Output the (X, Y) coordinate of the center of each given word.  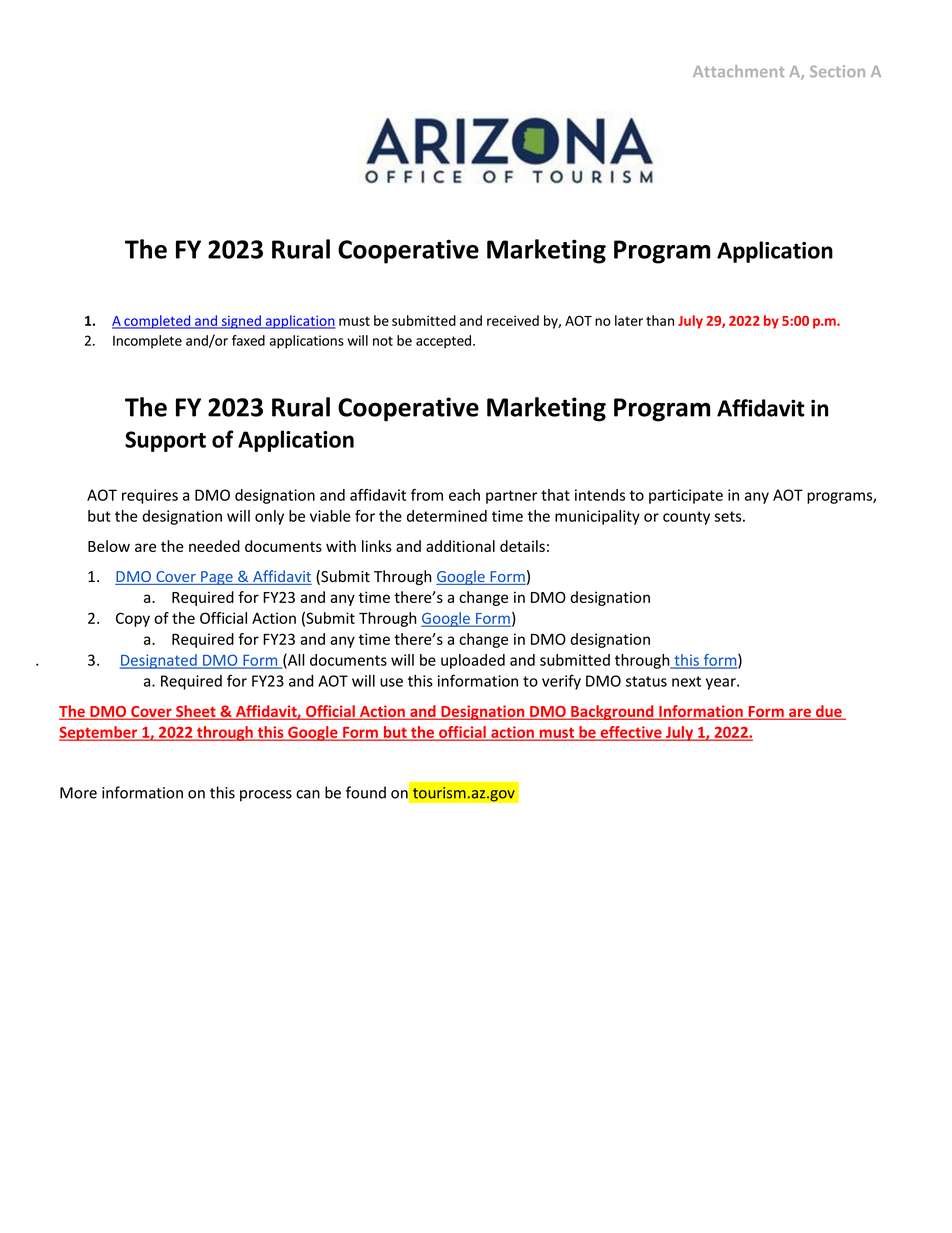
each (464, 495)
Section (837, 71)
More (78, 793)
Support (165, 441)
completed (157, 322)
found (366, 792)
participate (686, 496)
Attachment (738, 71)
